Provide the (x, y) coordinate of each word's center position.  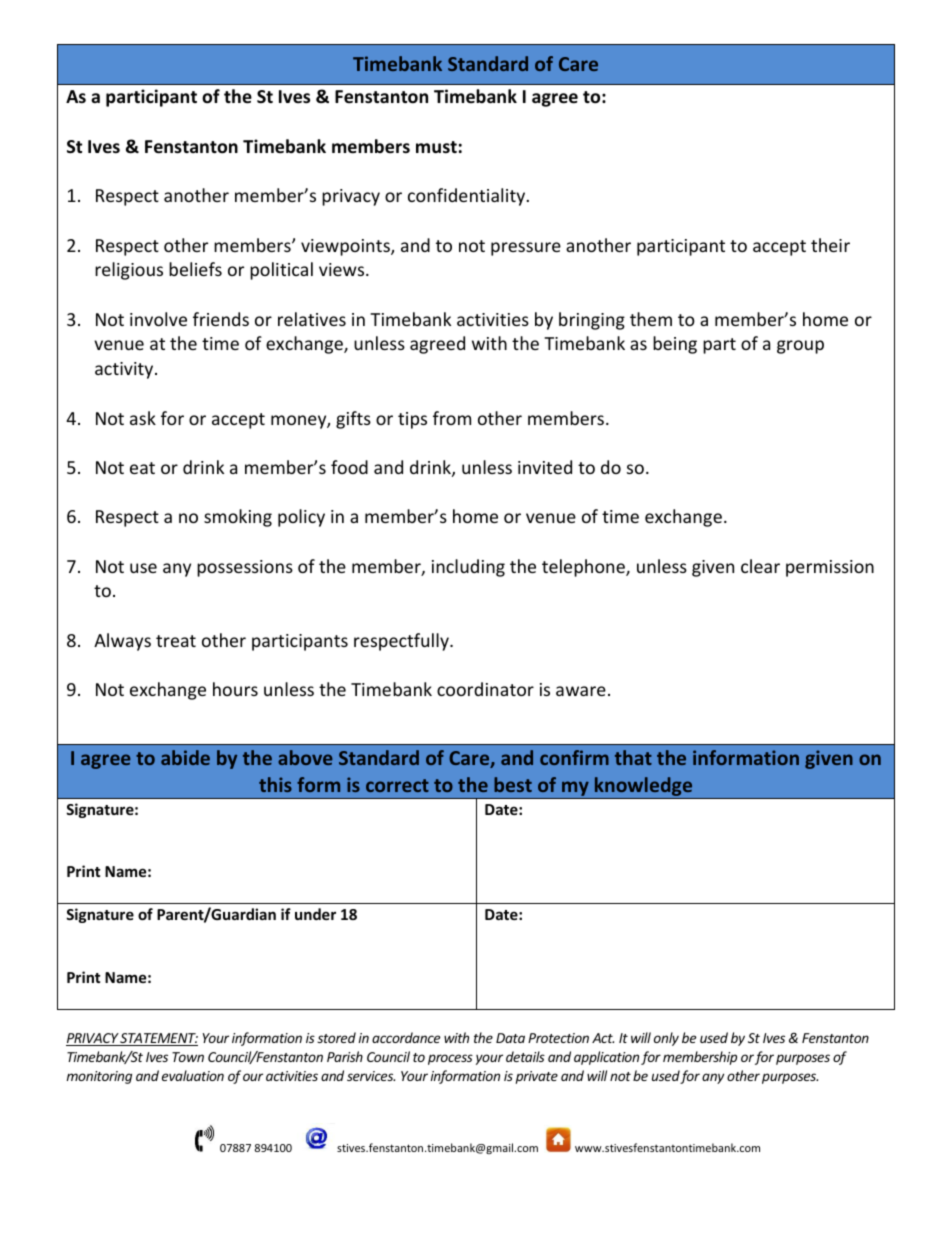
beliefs (195, 269)
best (513, 784)
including (468, 568)
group (800, 347)
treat (176, 641)
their (830, 245)
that (633, 757)
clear (760, 566)
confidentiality (468, 197)
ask (143, 418)
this (275, 784)
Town (188, 1057)
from (452, 418)
